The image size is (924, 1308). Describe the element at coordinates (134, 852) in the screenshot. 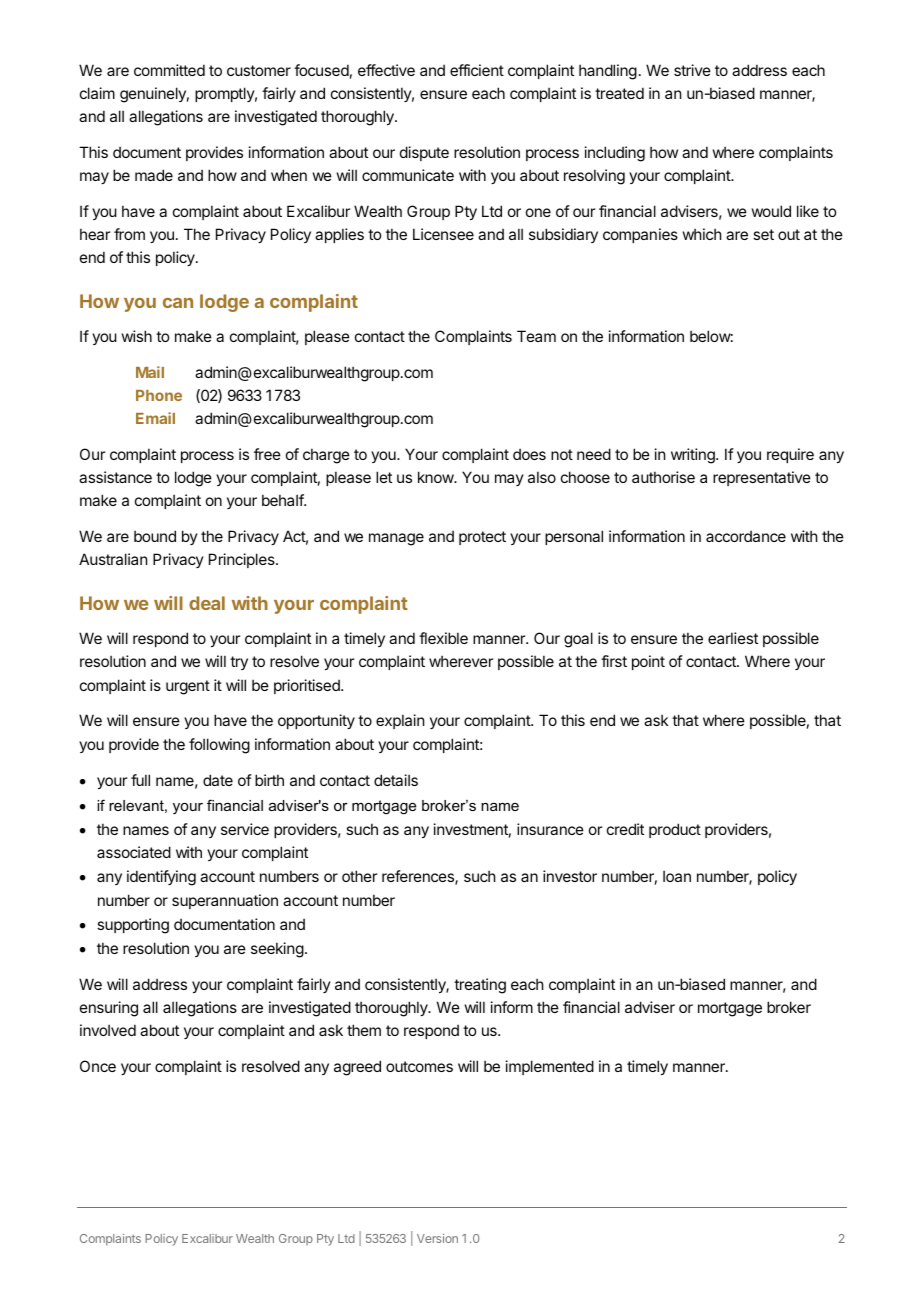

I see `associated` at that location.
